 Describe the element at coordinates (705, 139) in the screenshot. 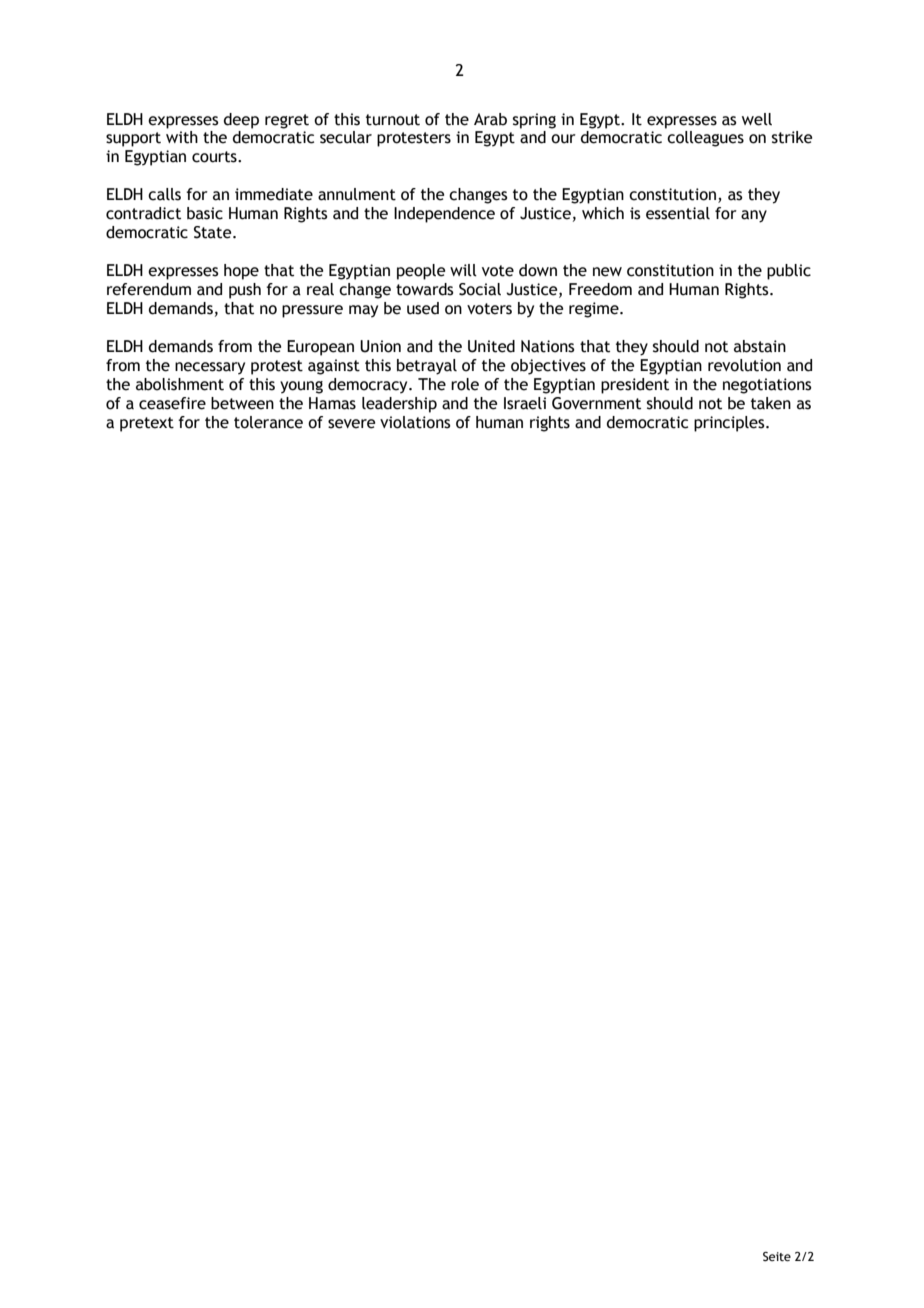

I see `colleagues` at that location.
